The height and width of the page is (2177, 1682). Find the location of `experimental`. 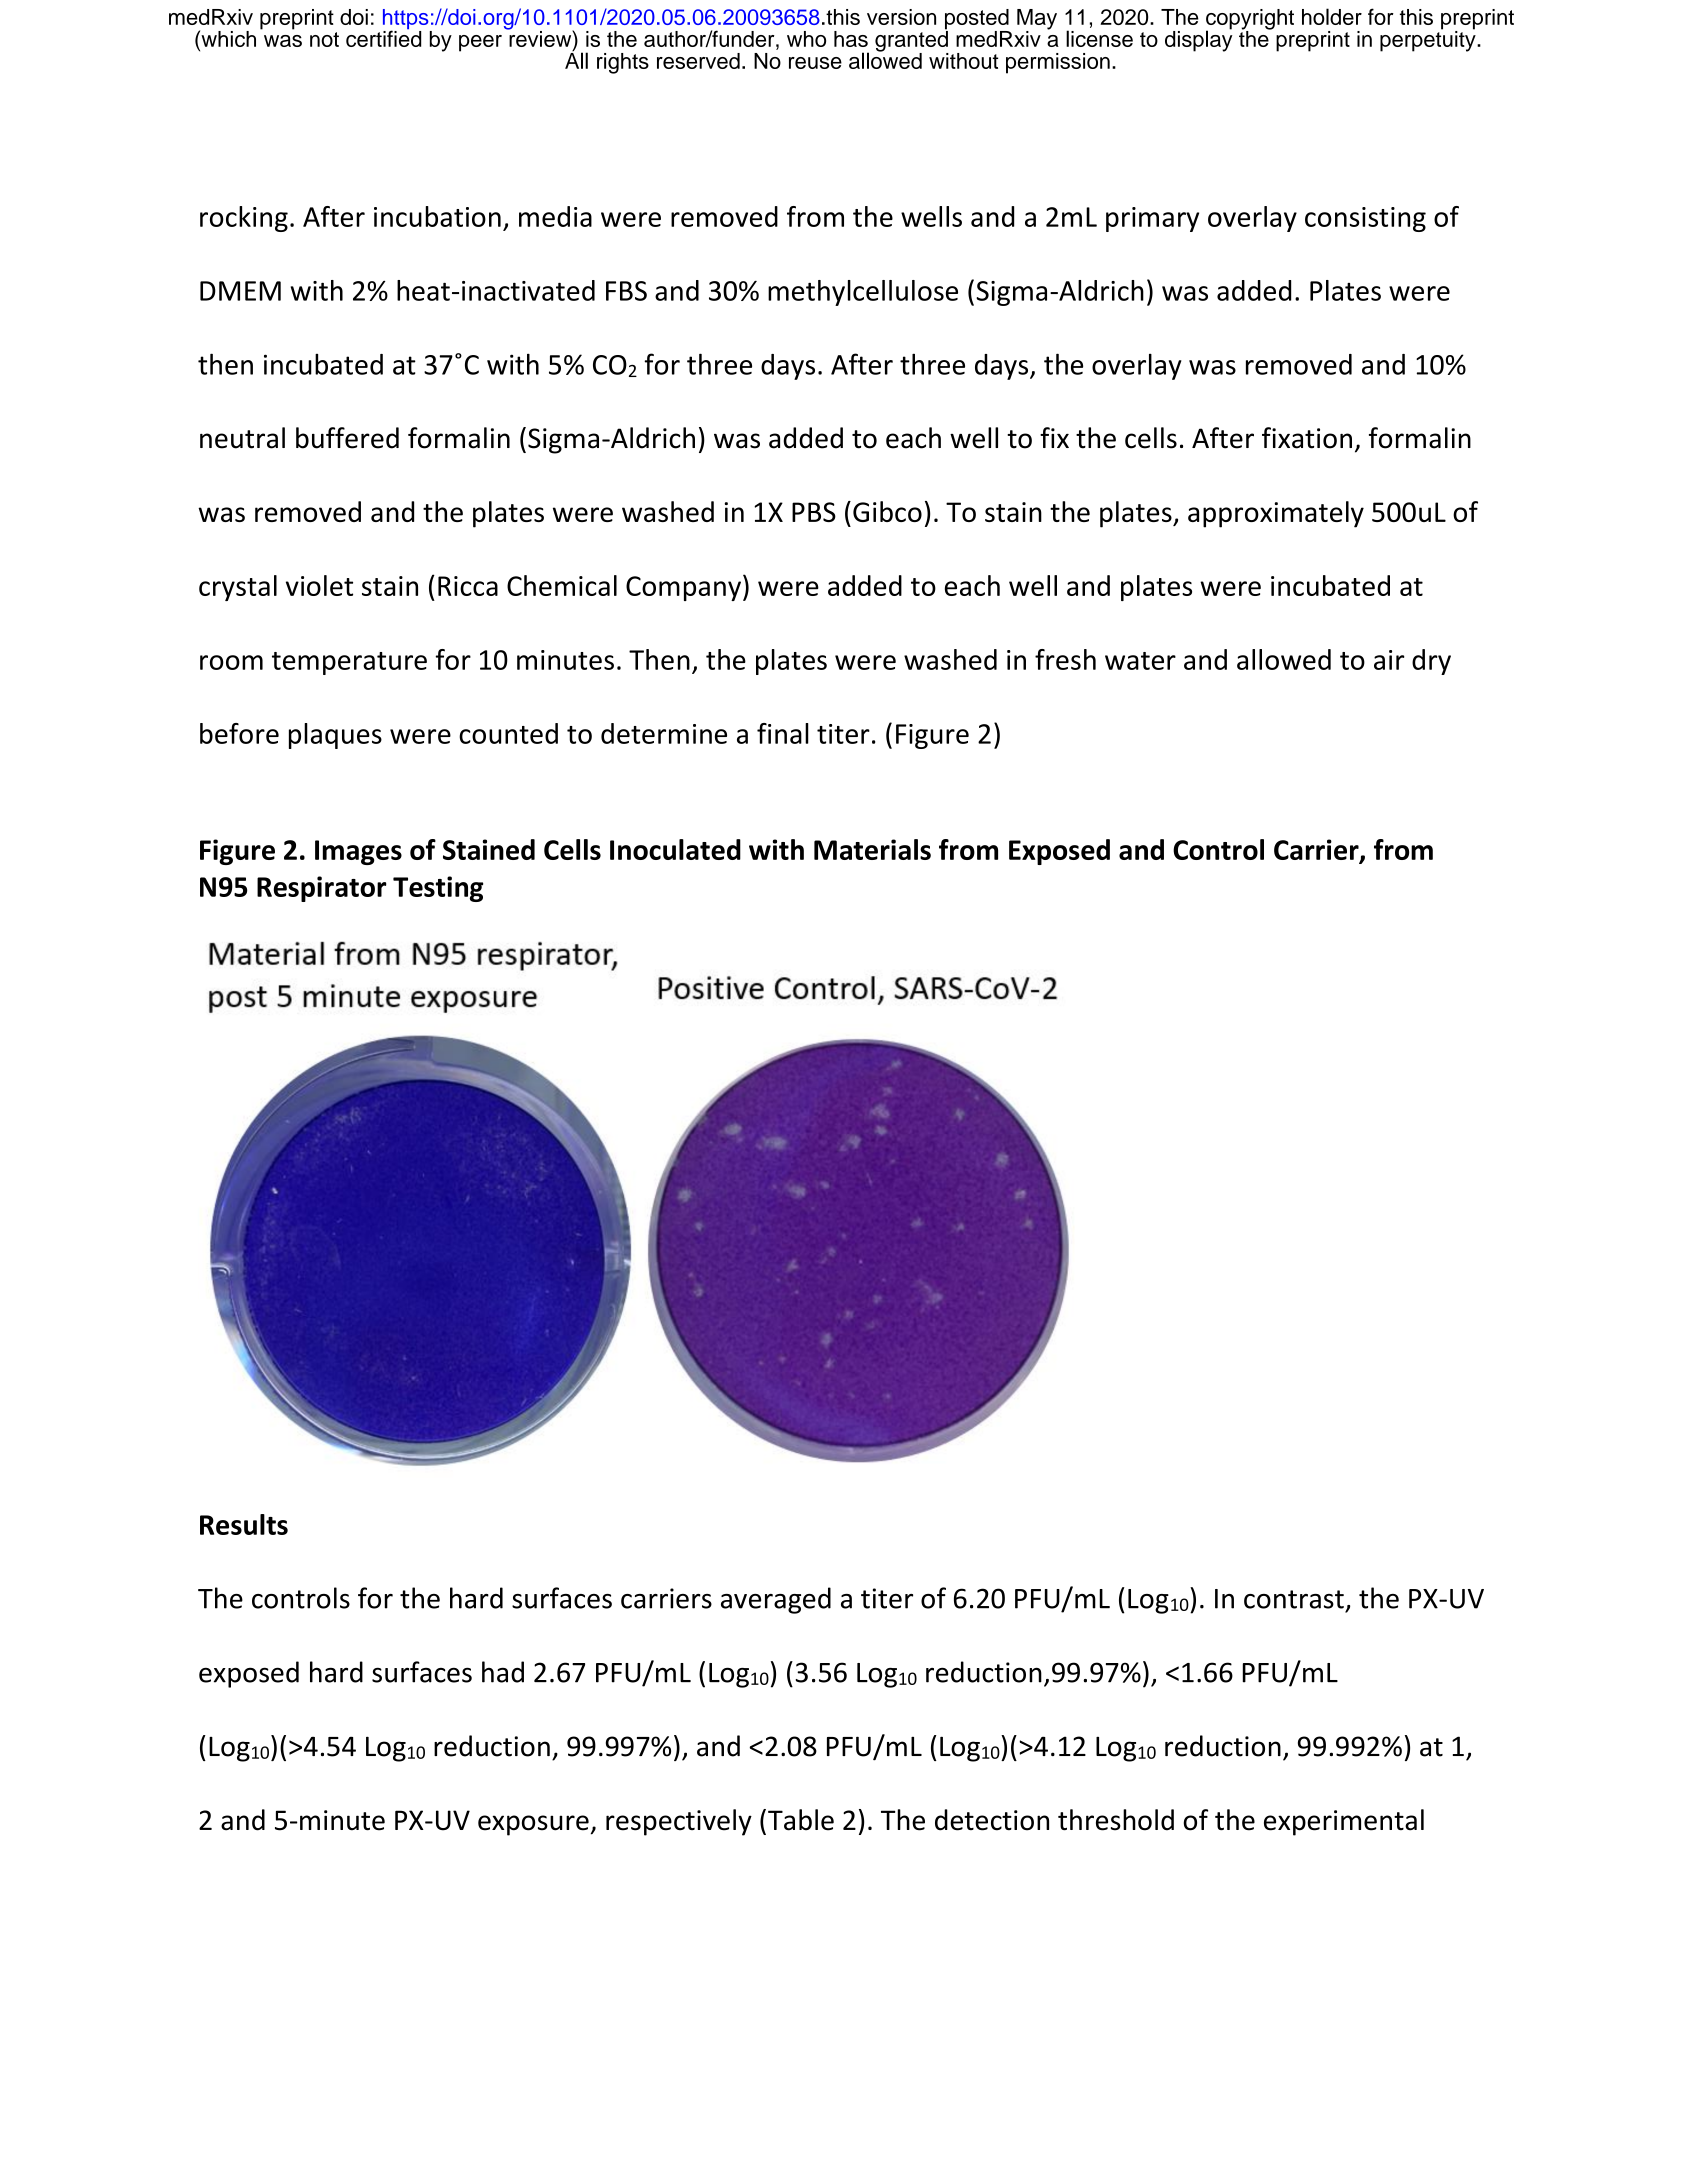

experimental is located at coordinates (1344, 1822).
